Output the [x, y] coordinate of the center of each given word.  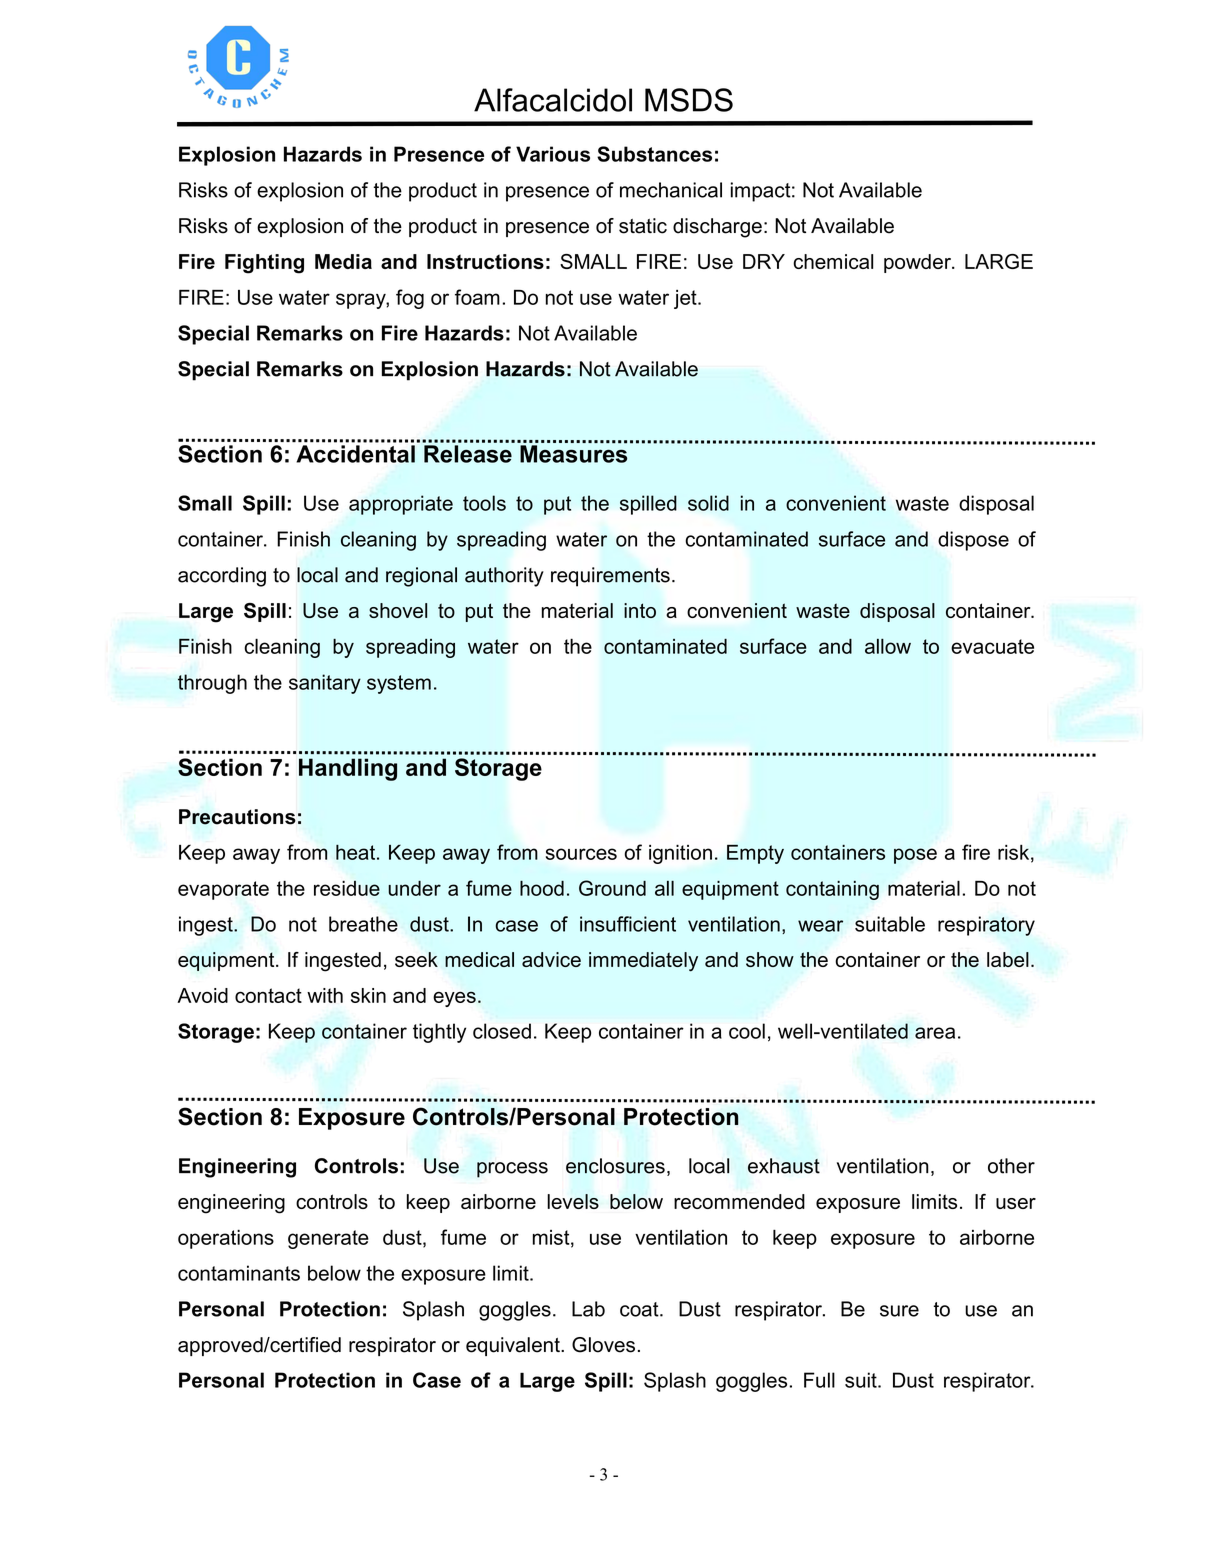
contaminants [239, 1273]
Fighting [264, 264]
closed [502, 1031]
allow [888, 646]
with [325, 995]
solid [708, 503]
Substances [654, 154]
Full [819, 1380]
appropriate [401, 505]
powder [919, 263]
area [935, 1033]
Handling [348, 769]
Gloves [603, 1345]
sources [581, 854]
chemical [833, 261]
